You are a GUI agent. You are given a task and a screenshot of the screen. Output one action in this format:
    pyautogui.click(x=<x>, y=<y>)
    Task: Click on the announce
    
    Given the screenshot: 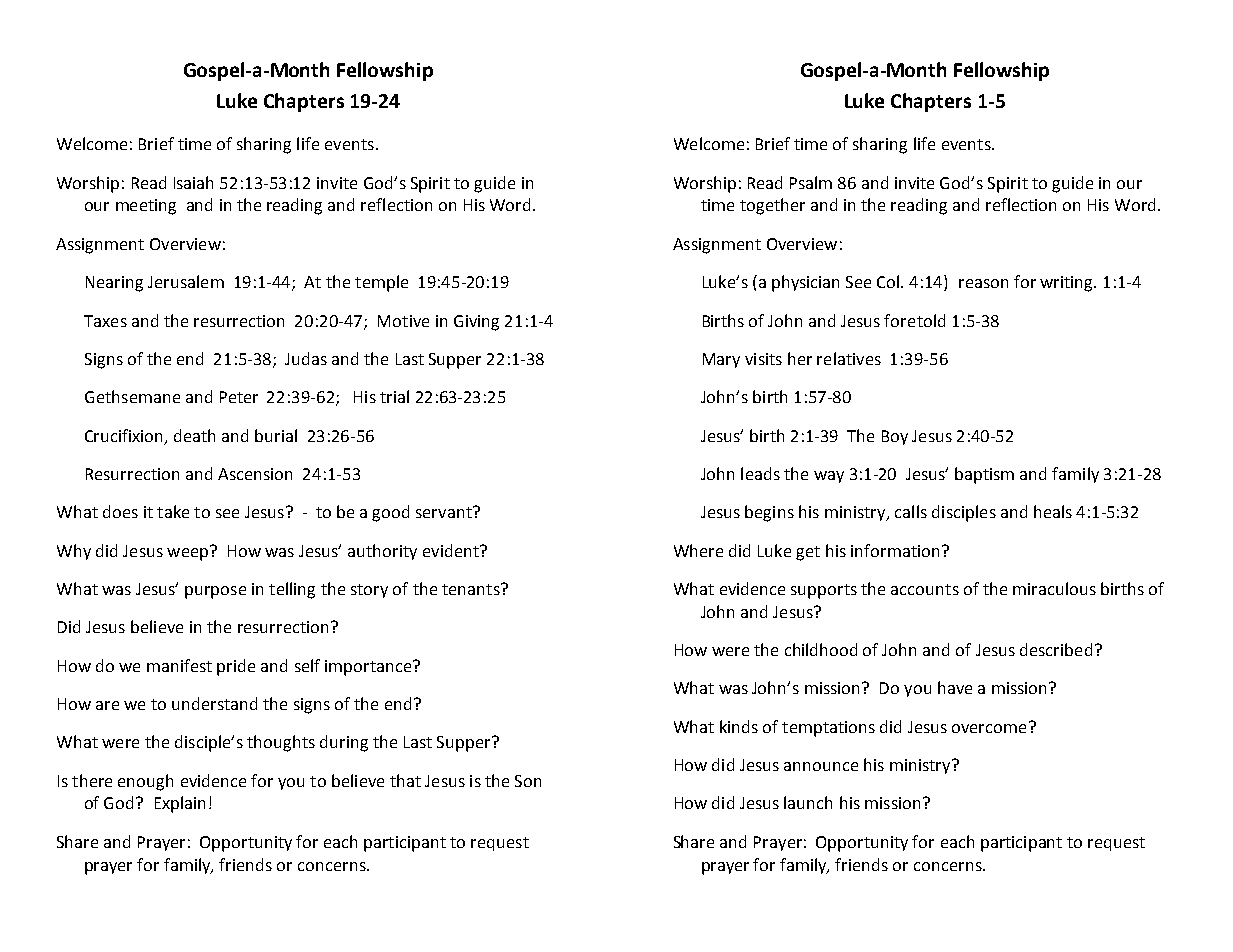 What is the action you would take?
    pyautogui.click(x=821, y=766)
